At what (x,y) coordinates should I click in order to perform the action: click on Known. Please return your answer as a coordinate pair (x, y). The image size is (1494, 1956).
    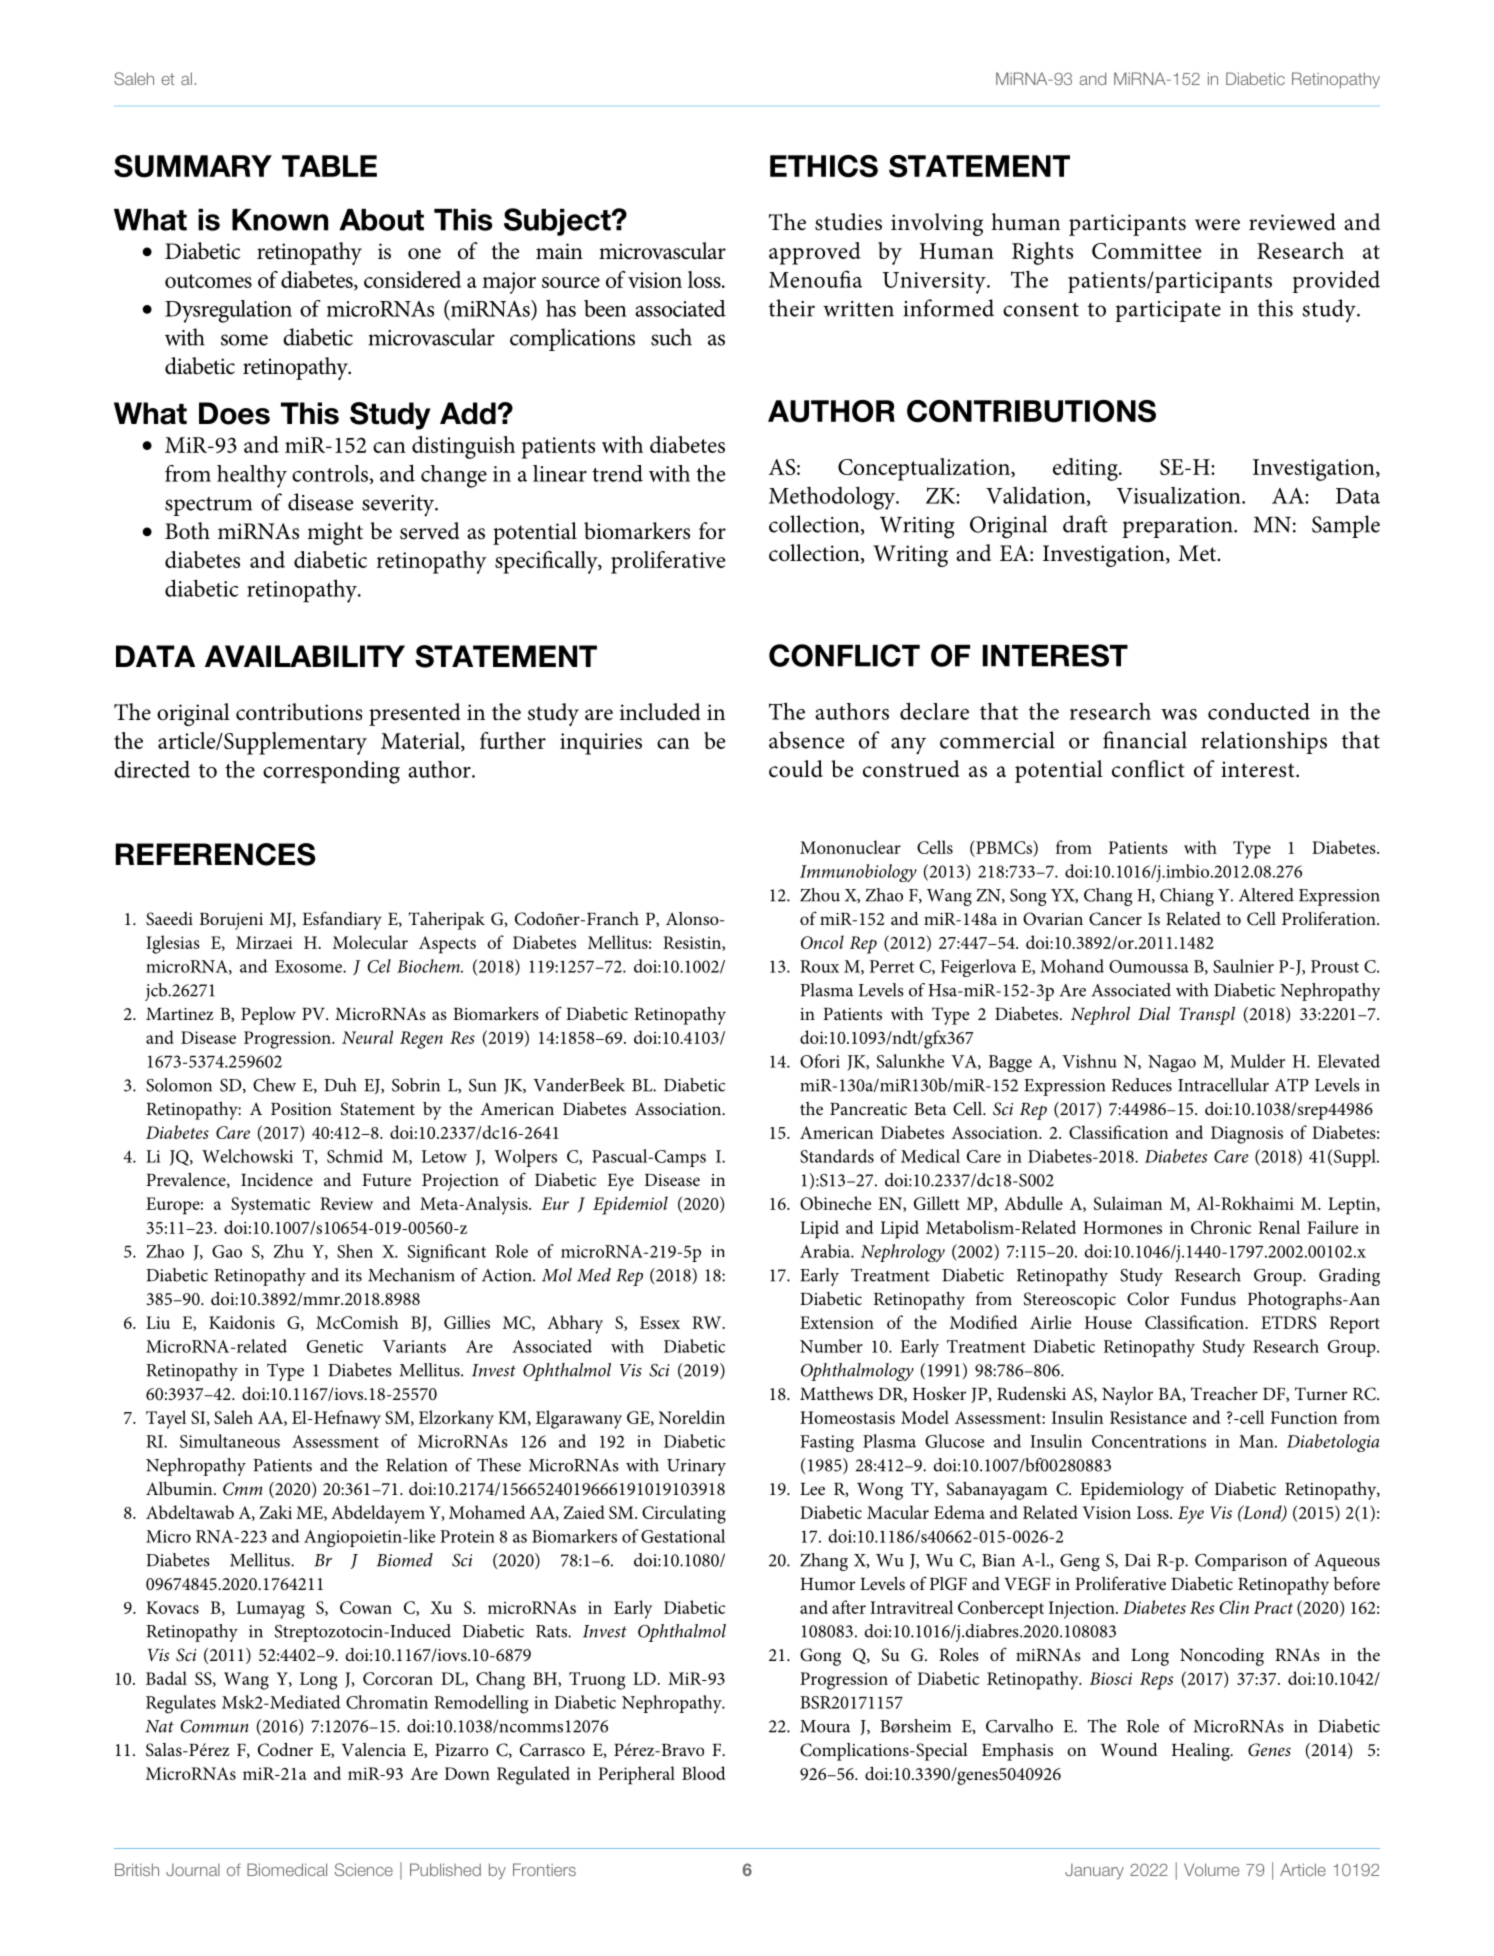
    Looking at the image, I should click on (280, 220).
